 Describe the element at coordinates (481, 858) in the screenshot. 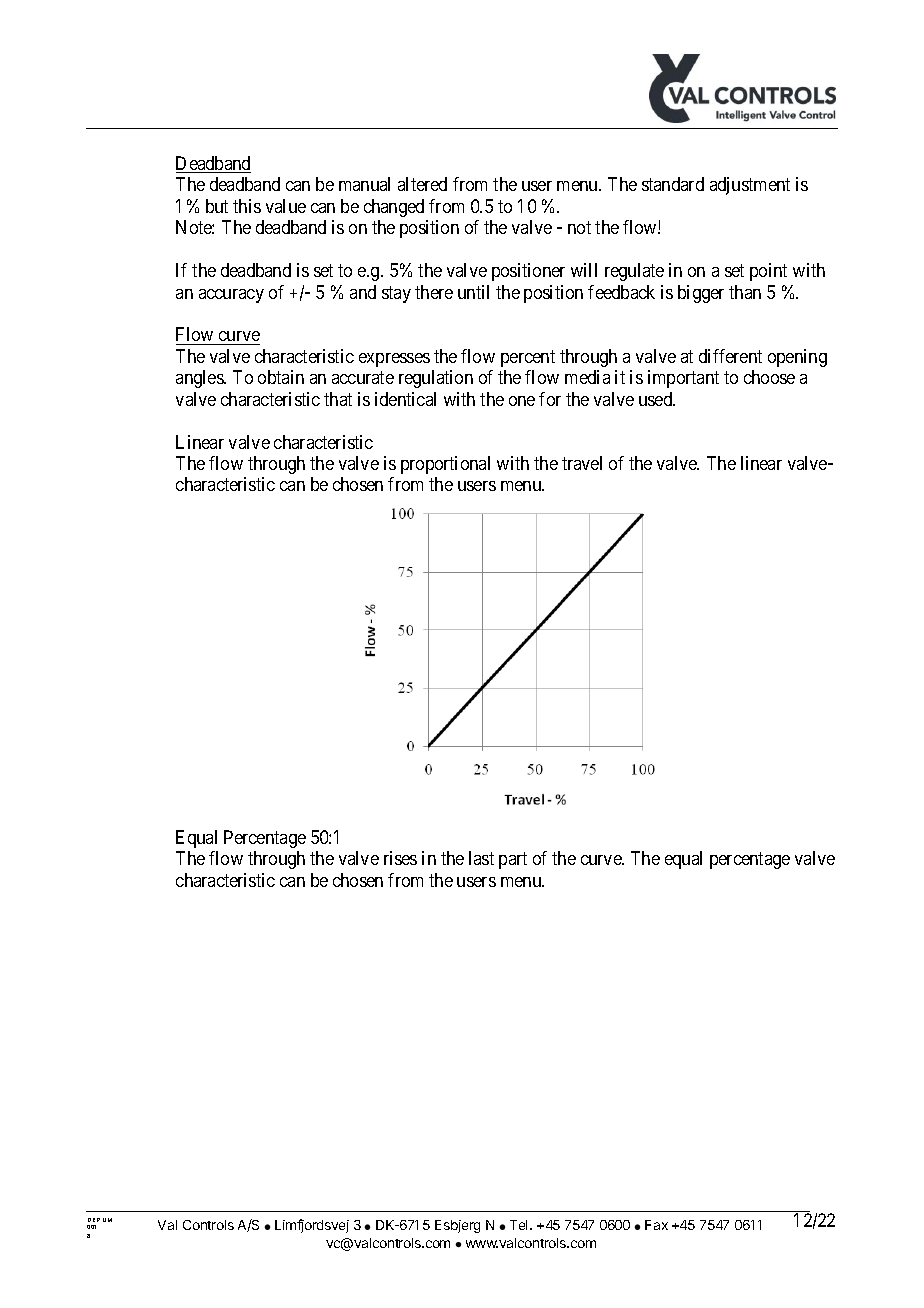

I see `last` at that location.
